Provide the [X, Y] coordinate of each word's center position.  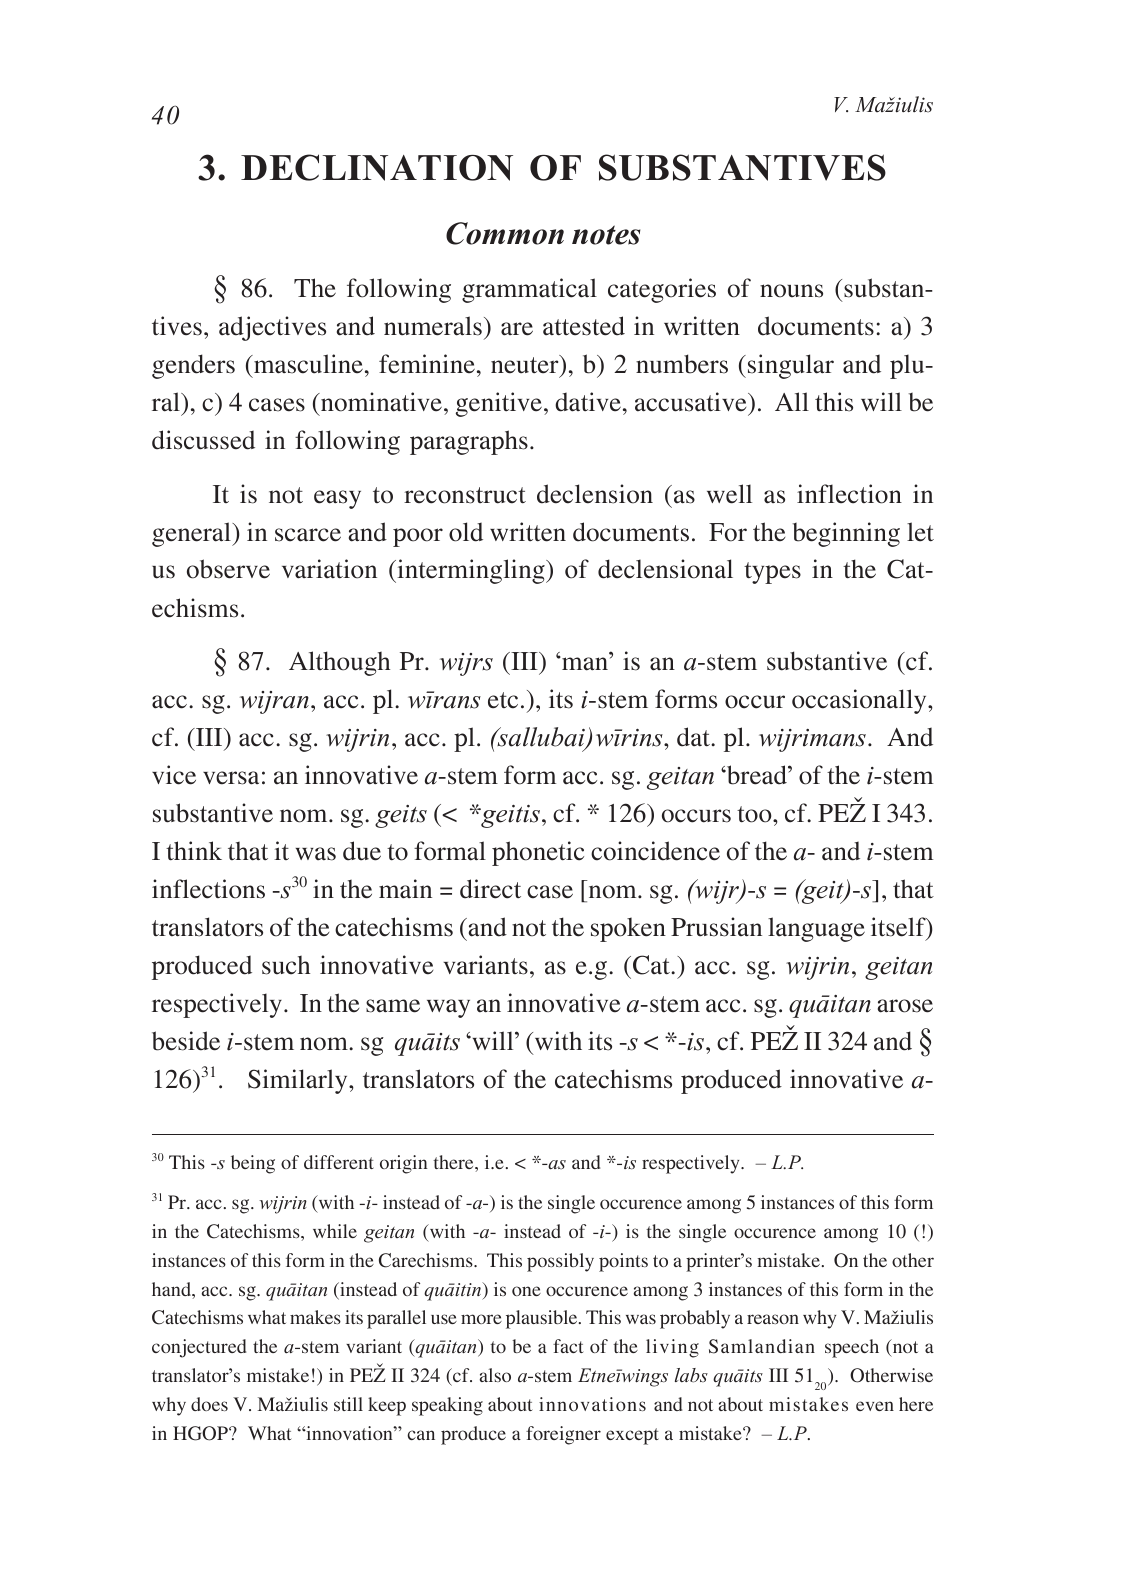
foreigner [563, 1435]
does [209, 1404]
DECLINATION [377, 167]
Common [505, 233]
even [875, 1406]
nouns [791, 291]
